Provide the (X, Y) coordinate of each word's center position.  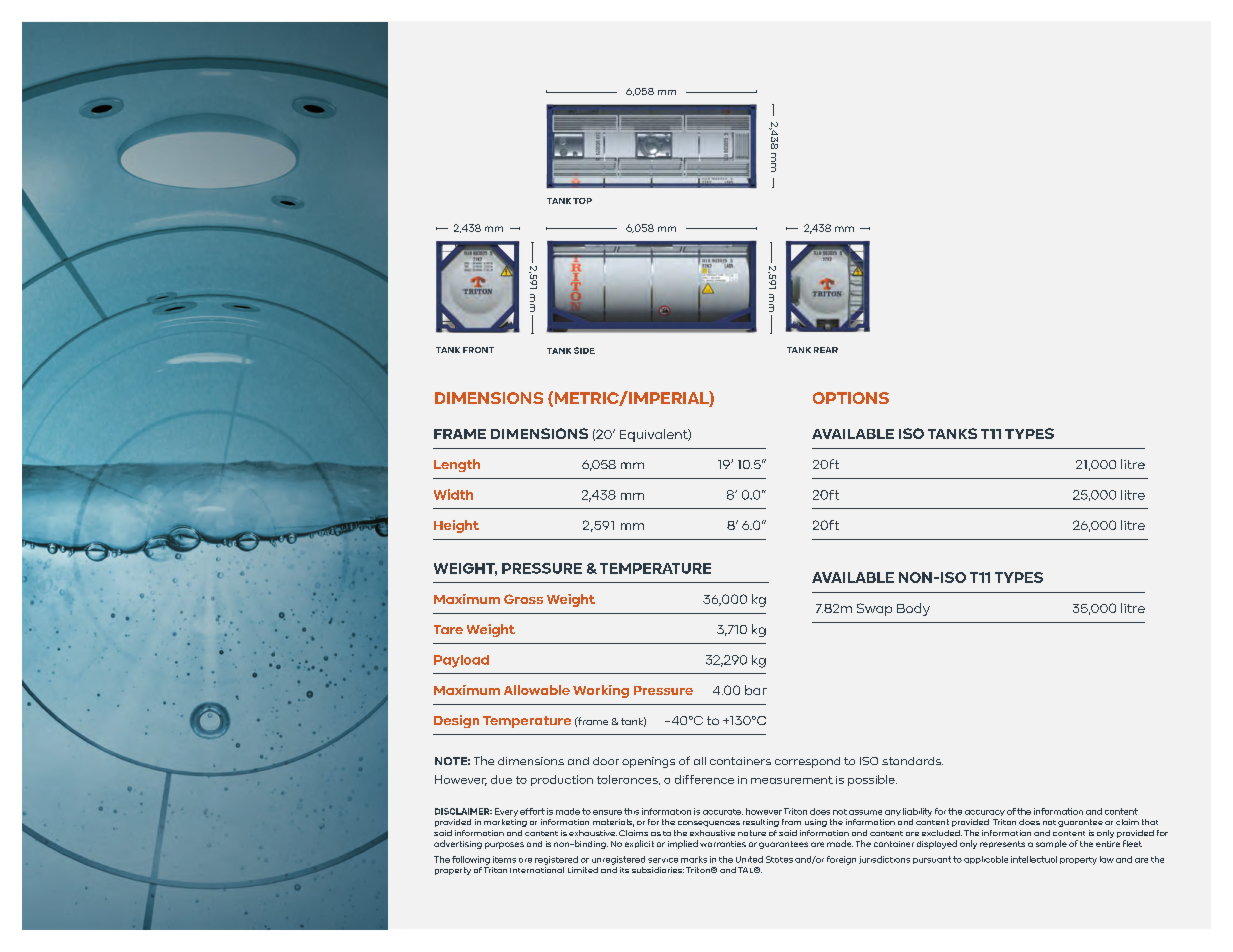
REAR (826, 350)
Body (913, 609)
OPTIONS (851, 398)
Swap (874, 609)
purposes (504, 845)
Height (456, 526)
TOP (582, 201)
